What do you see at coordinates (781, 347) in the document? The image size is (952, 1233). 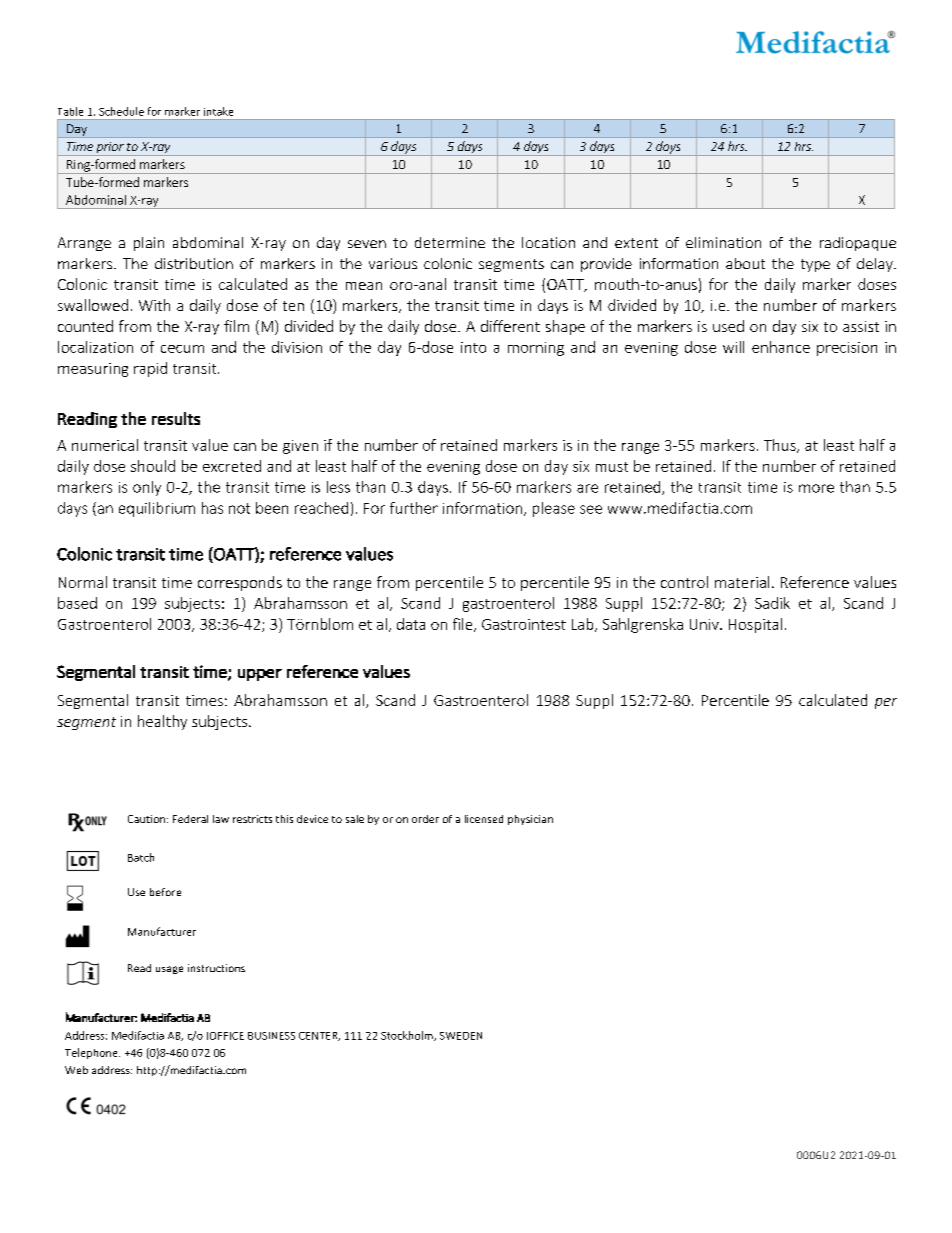 I see `enhance` at bounding box center [781, 347].
